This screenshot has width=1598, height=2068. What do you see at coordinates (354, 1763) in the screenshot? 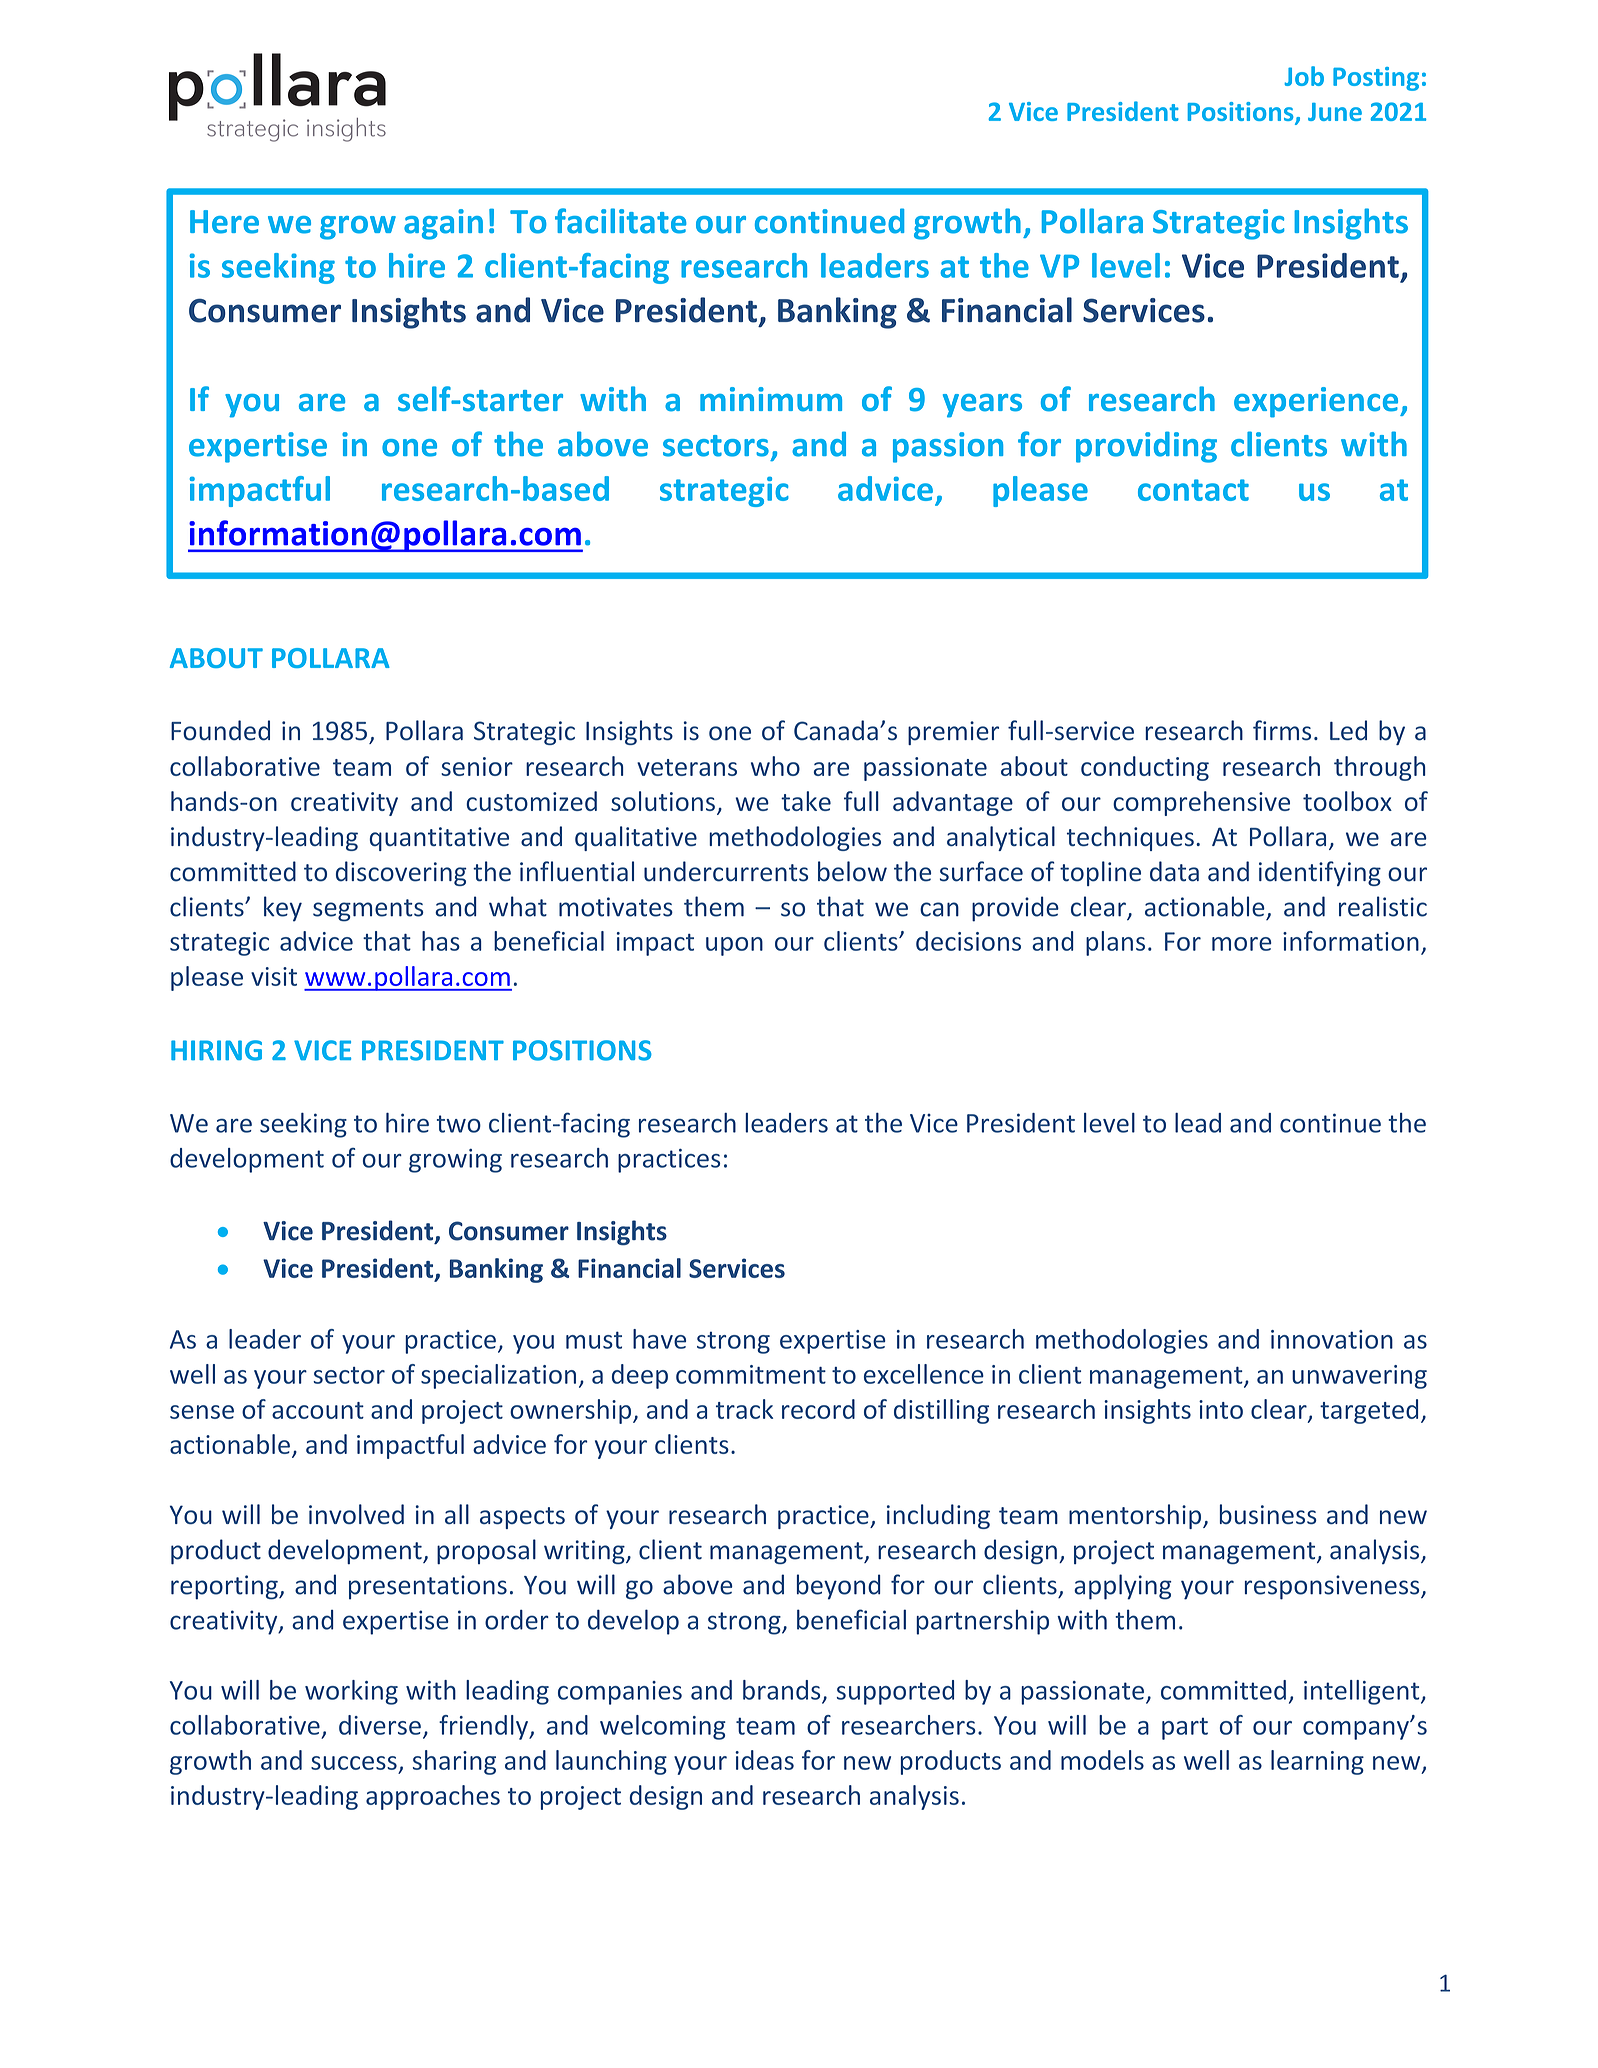
I see `success` at bounding box center [354, 1763].
